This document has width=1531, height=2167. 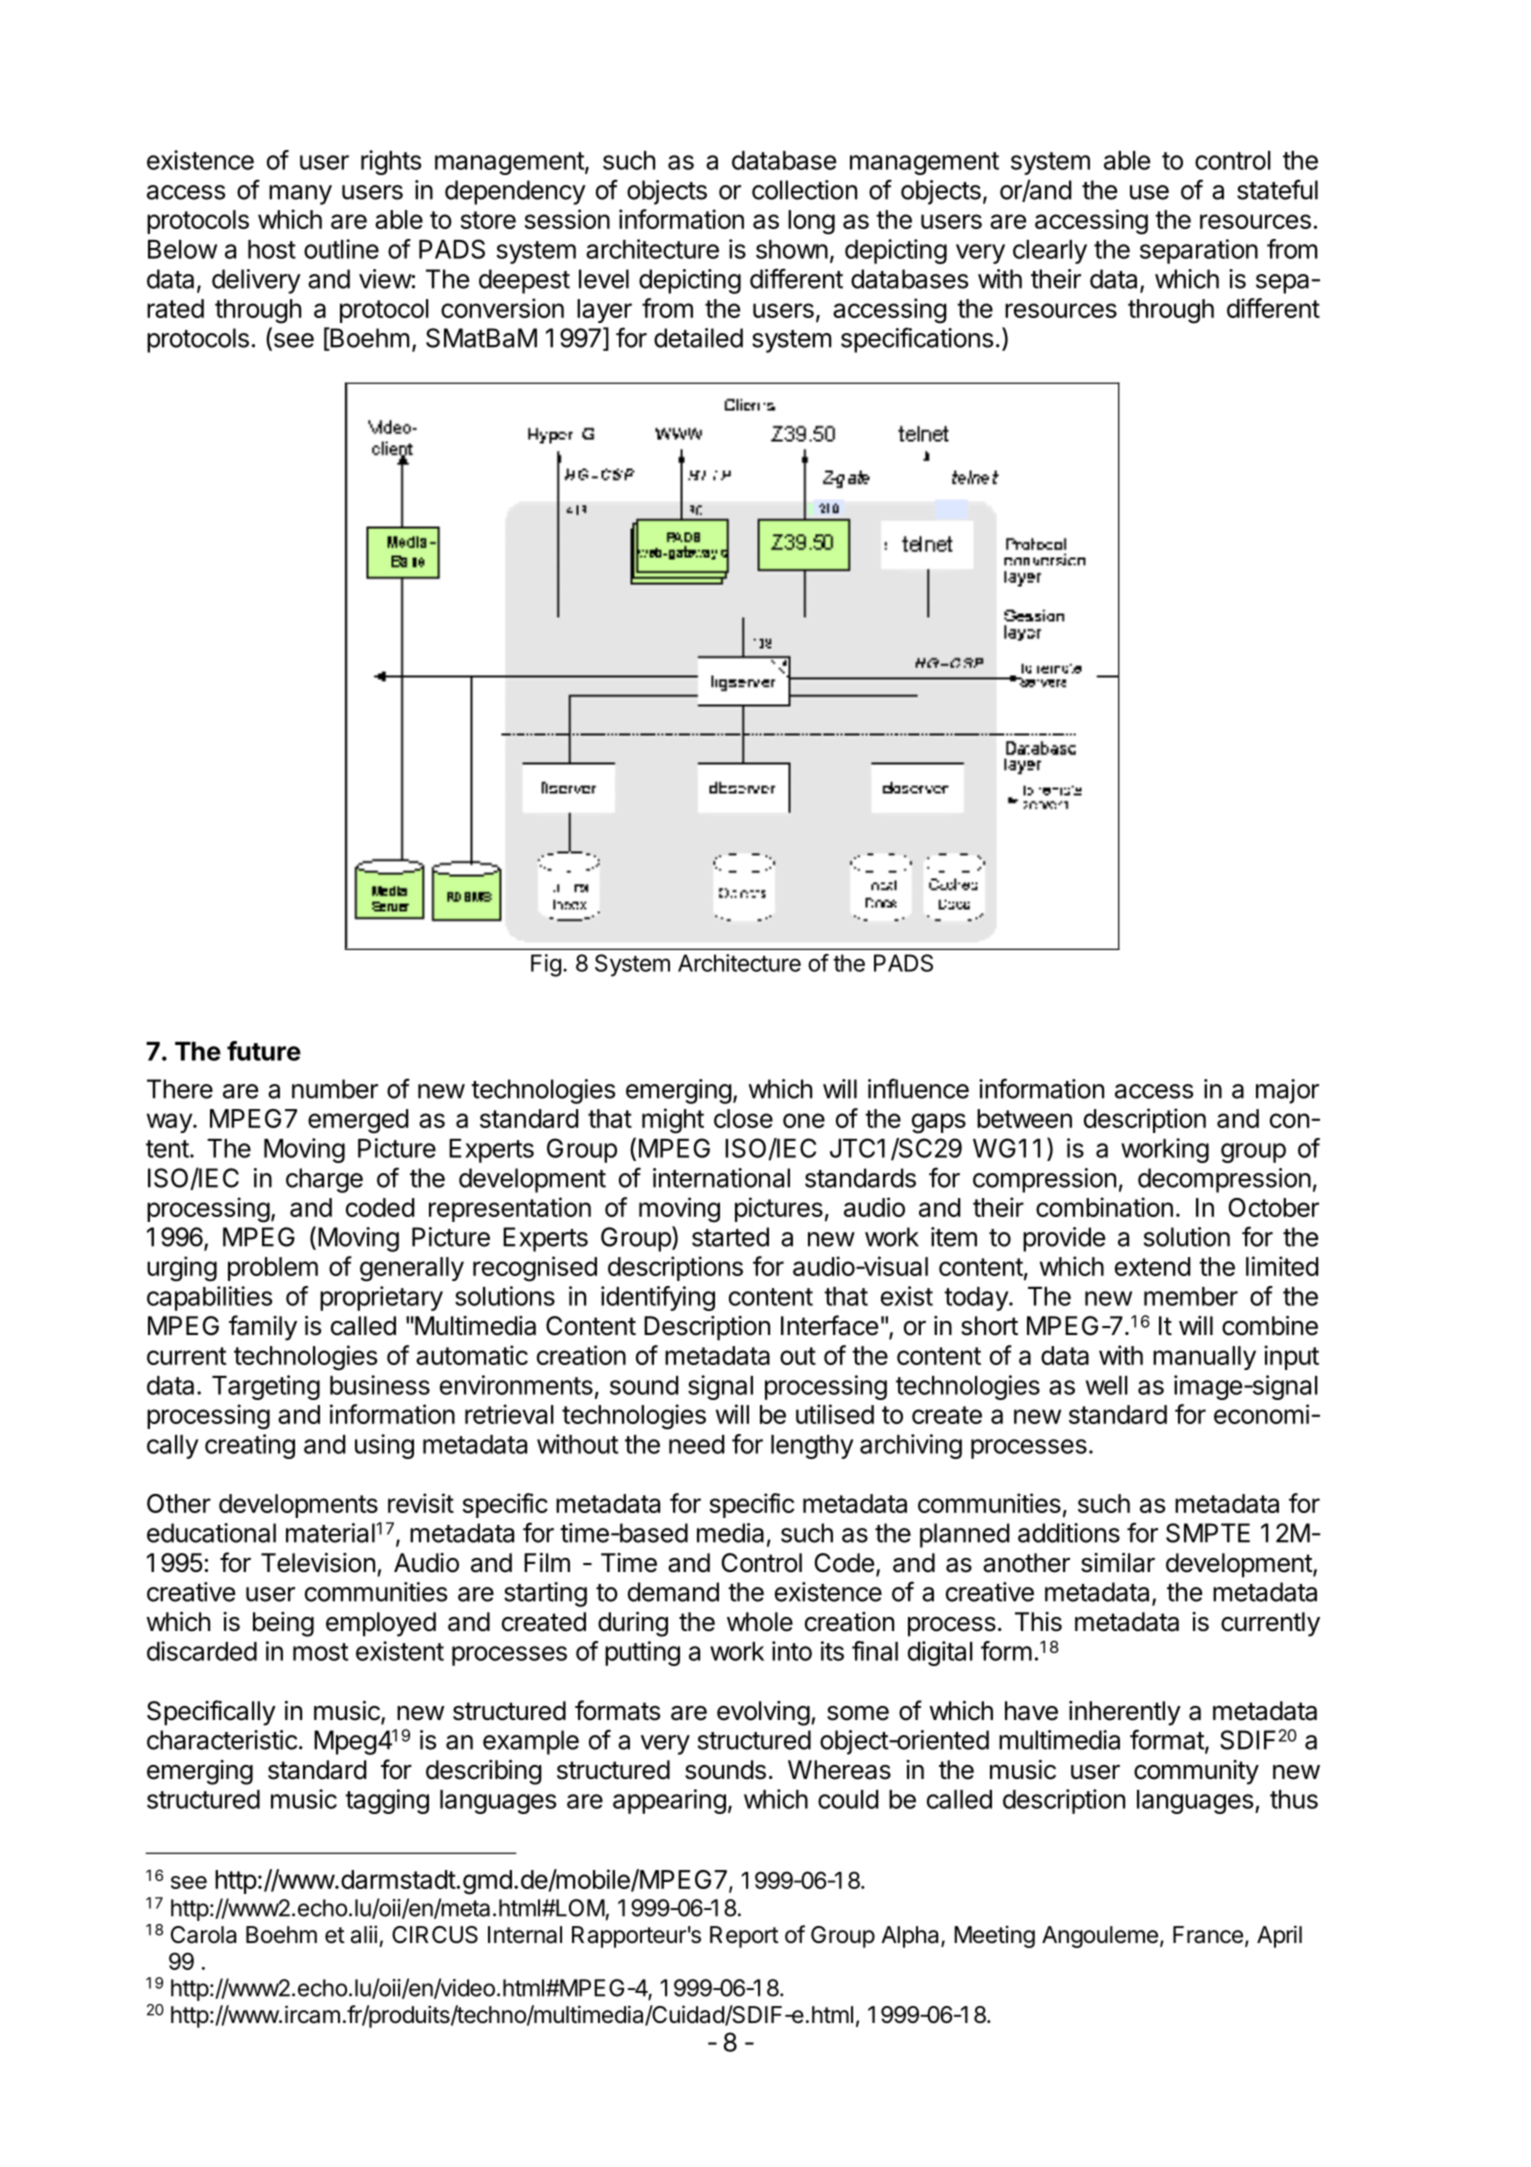 What do you see at coordinates (387, 1801) in the document?
I see `tagging` at bounding box center [387, 1801].
